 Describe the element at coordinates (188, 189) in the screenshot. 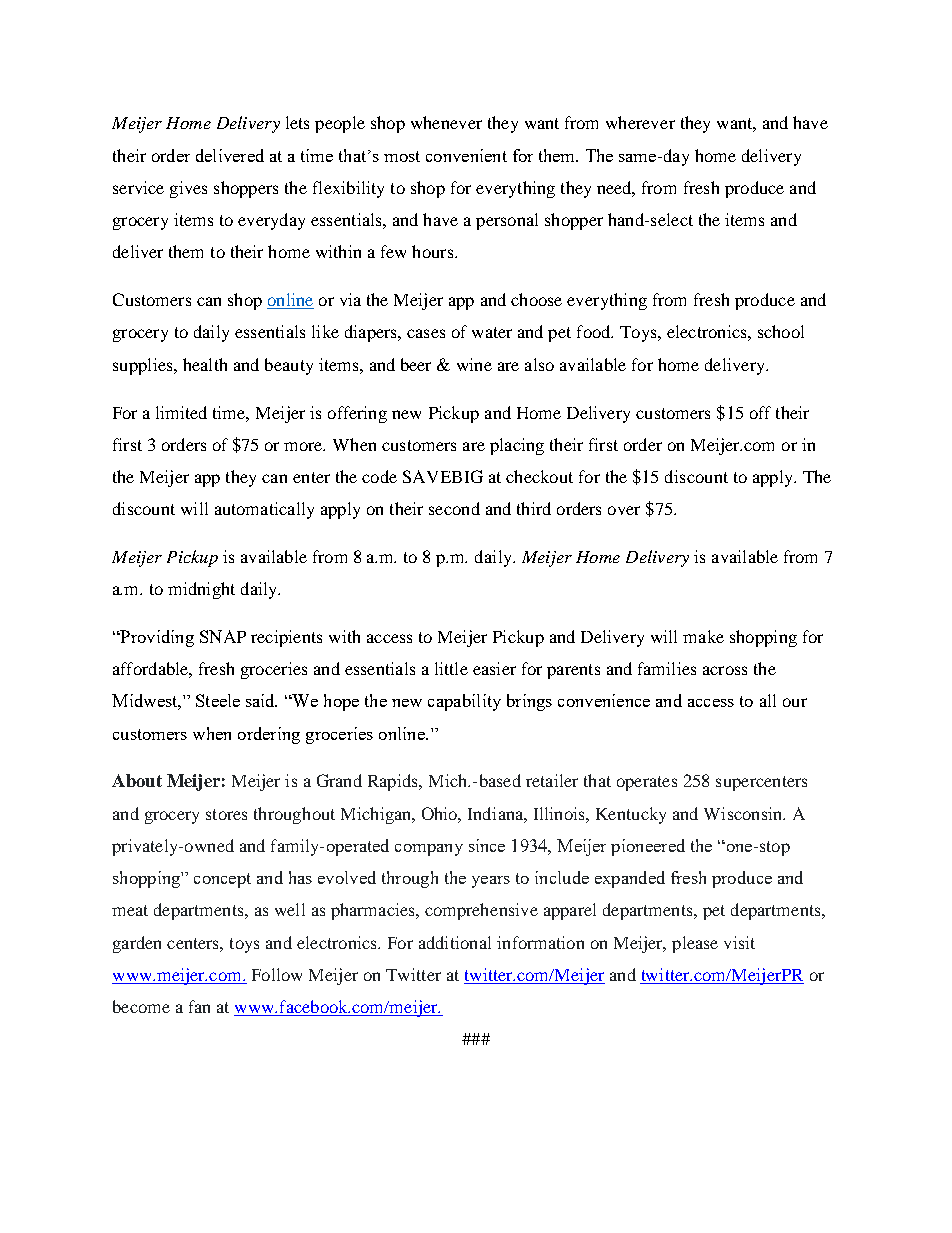

I see `gives` at that location.
